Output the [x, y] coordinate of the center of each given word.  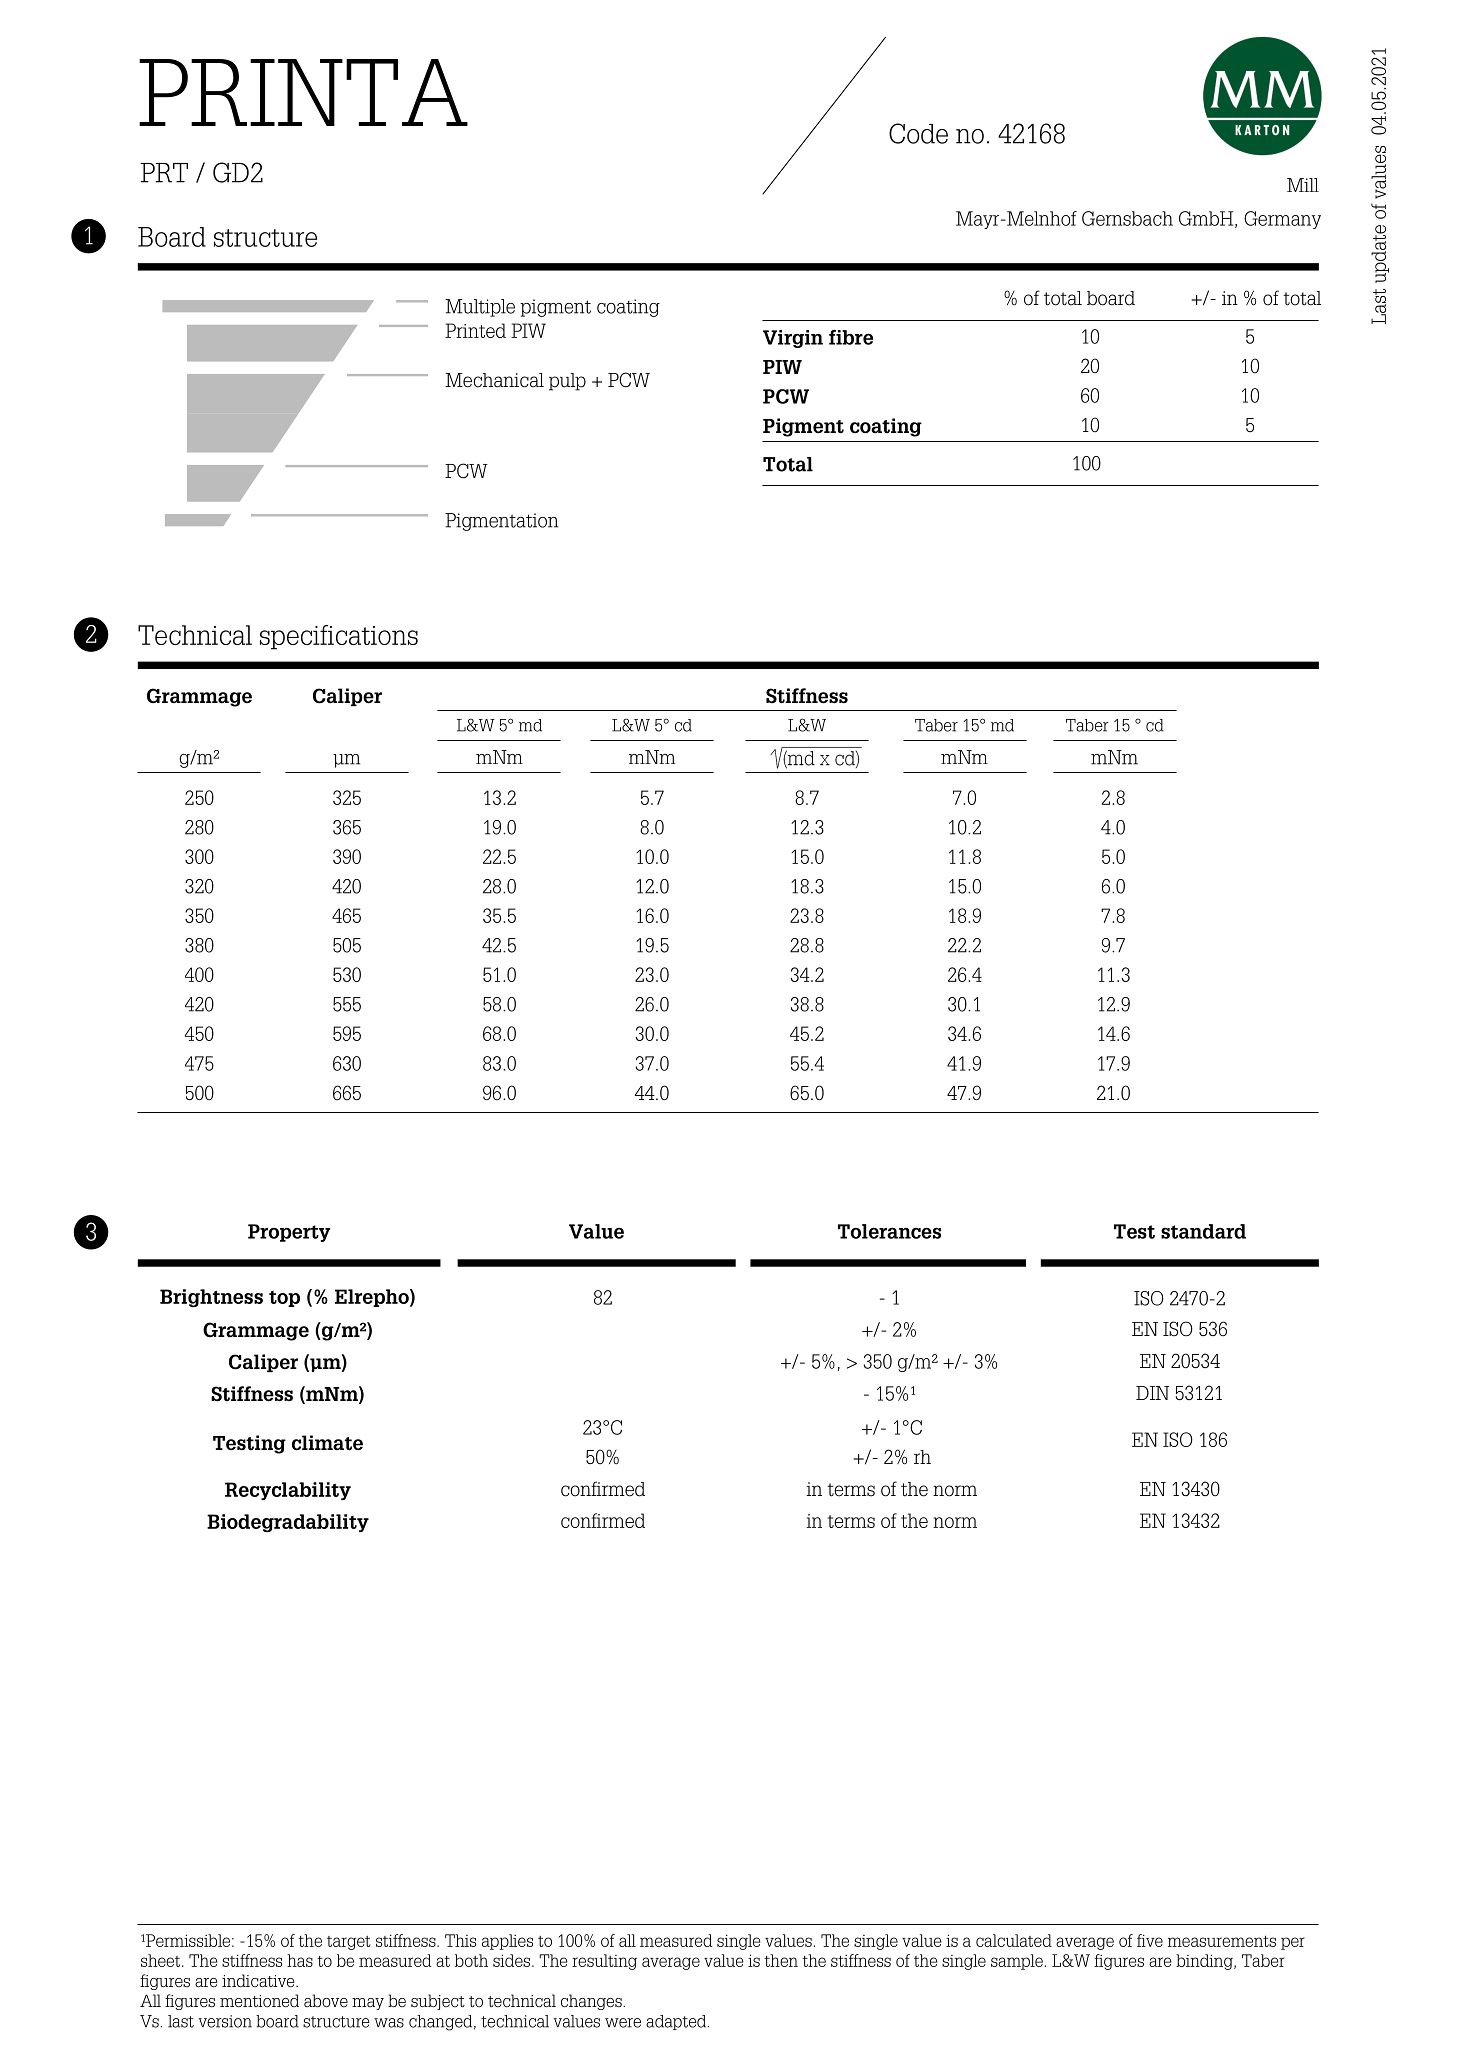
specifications [339, 637]
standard [1203, 1231]
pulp [567, 382]
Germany [1282, 220]
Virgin [793, 339]
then [781, 1960]
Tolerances [889, 1231]
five [1150, 1940]
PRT [164, 173]
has [300, 1960]
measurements [1222, 1941]
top [284, 1299]
